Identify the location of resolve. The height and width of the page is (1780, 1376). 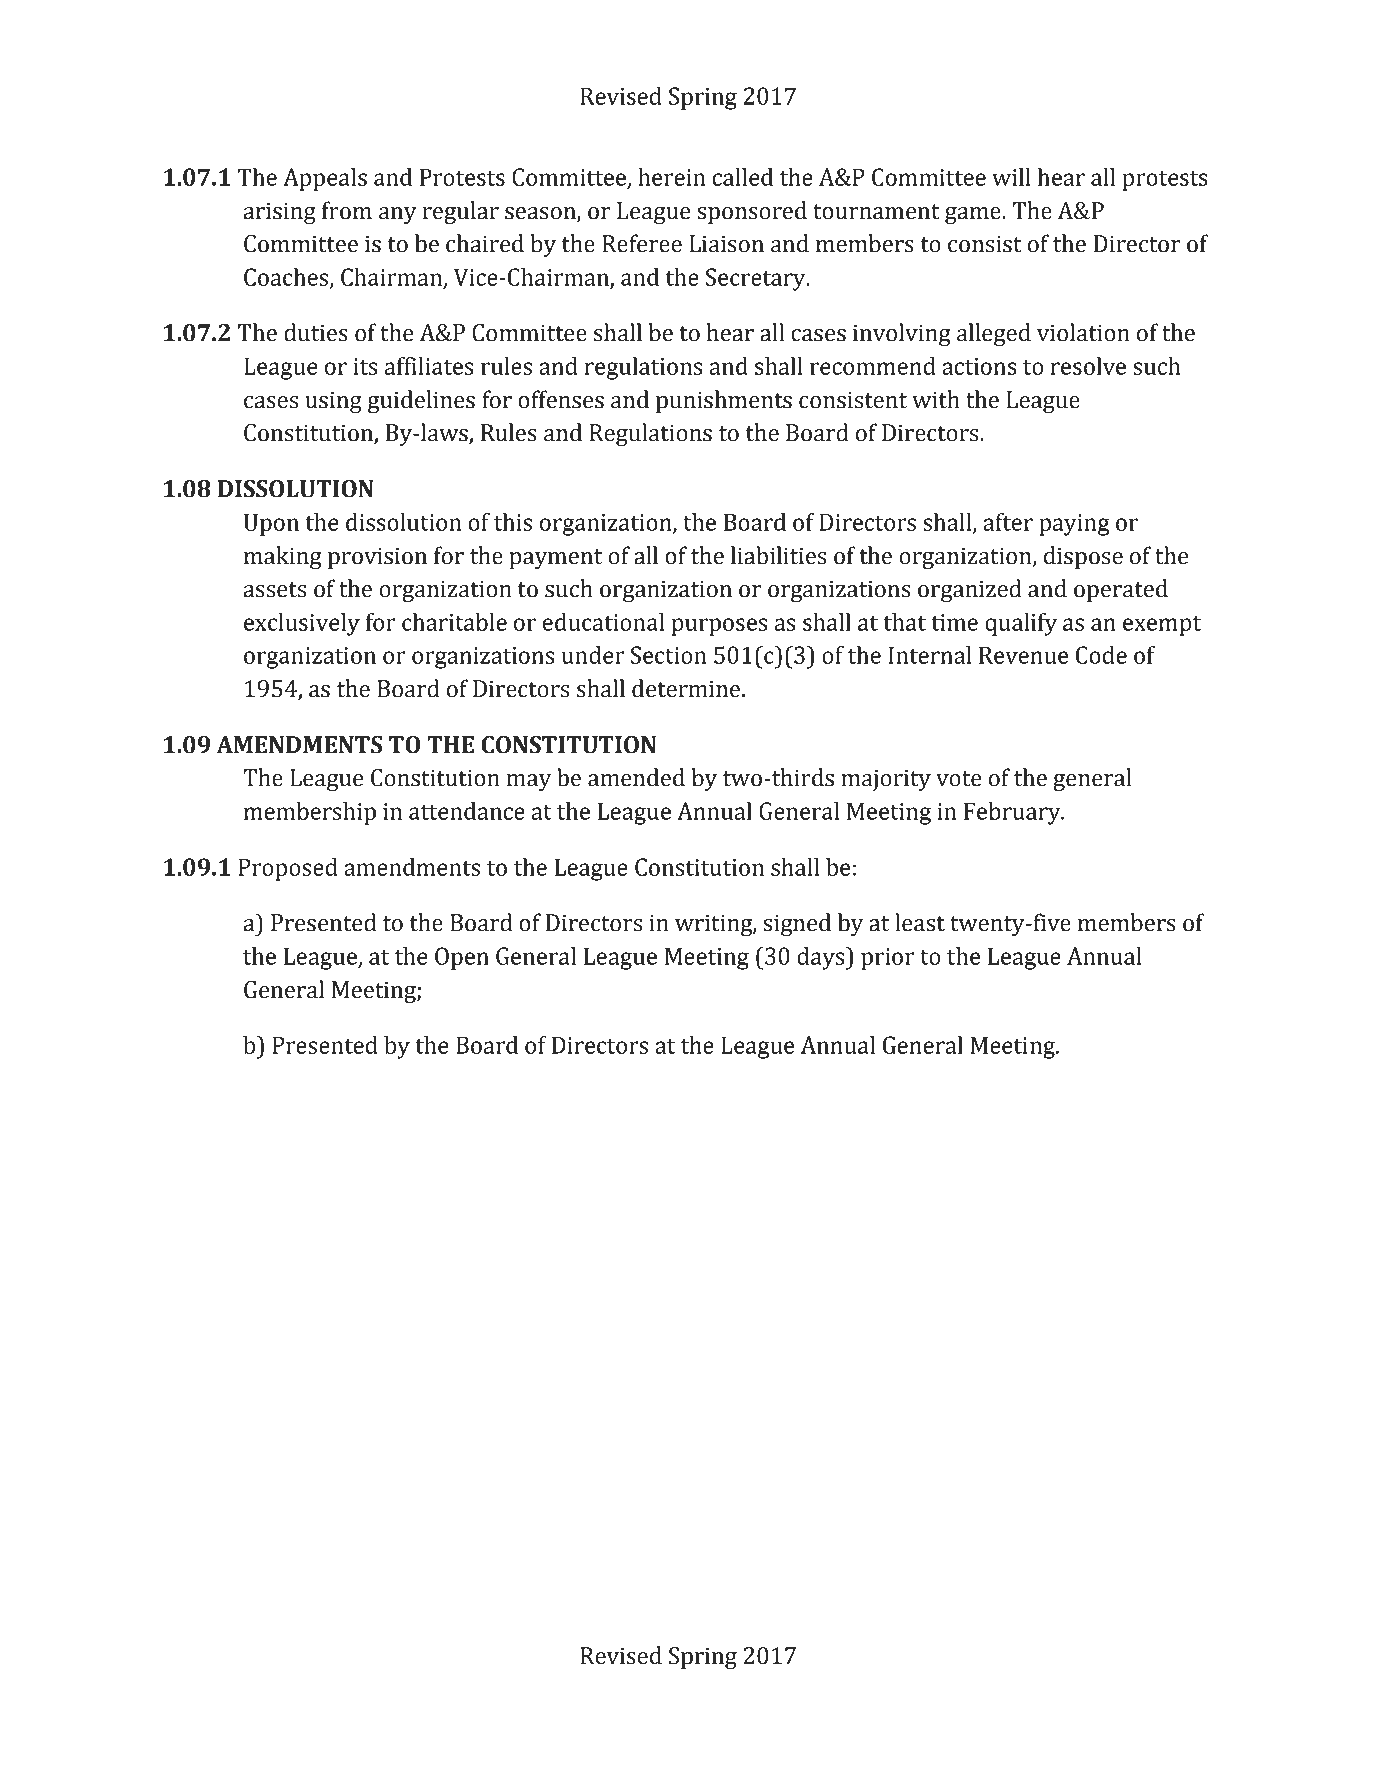
(1088, 366).
